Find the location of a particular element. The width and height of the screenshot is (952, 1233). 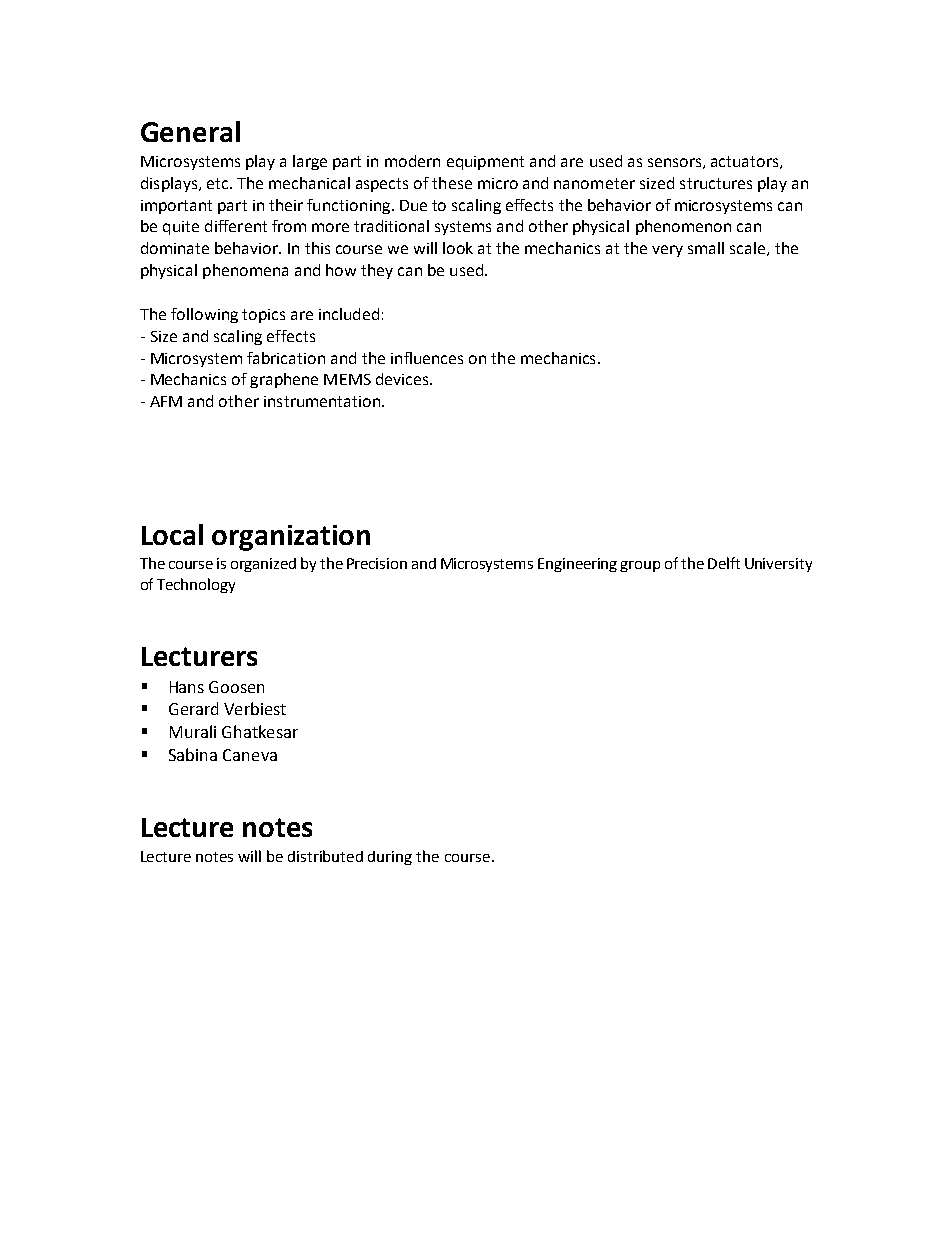

group is located at coordinates (640, 566).
